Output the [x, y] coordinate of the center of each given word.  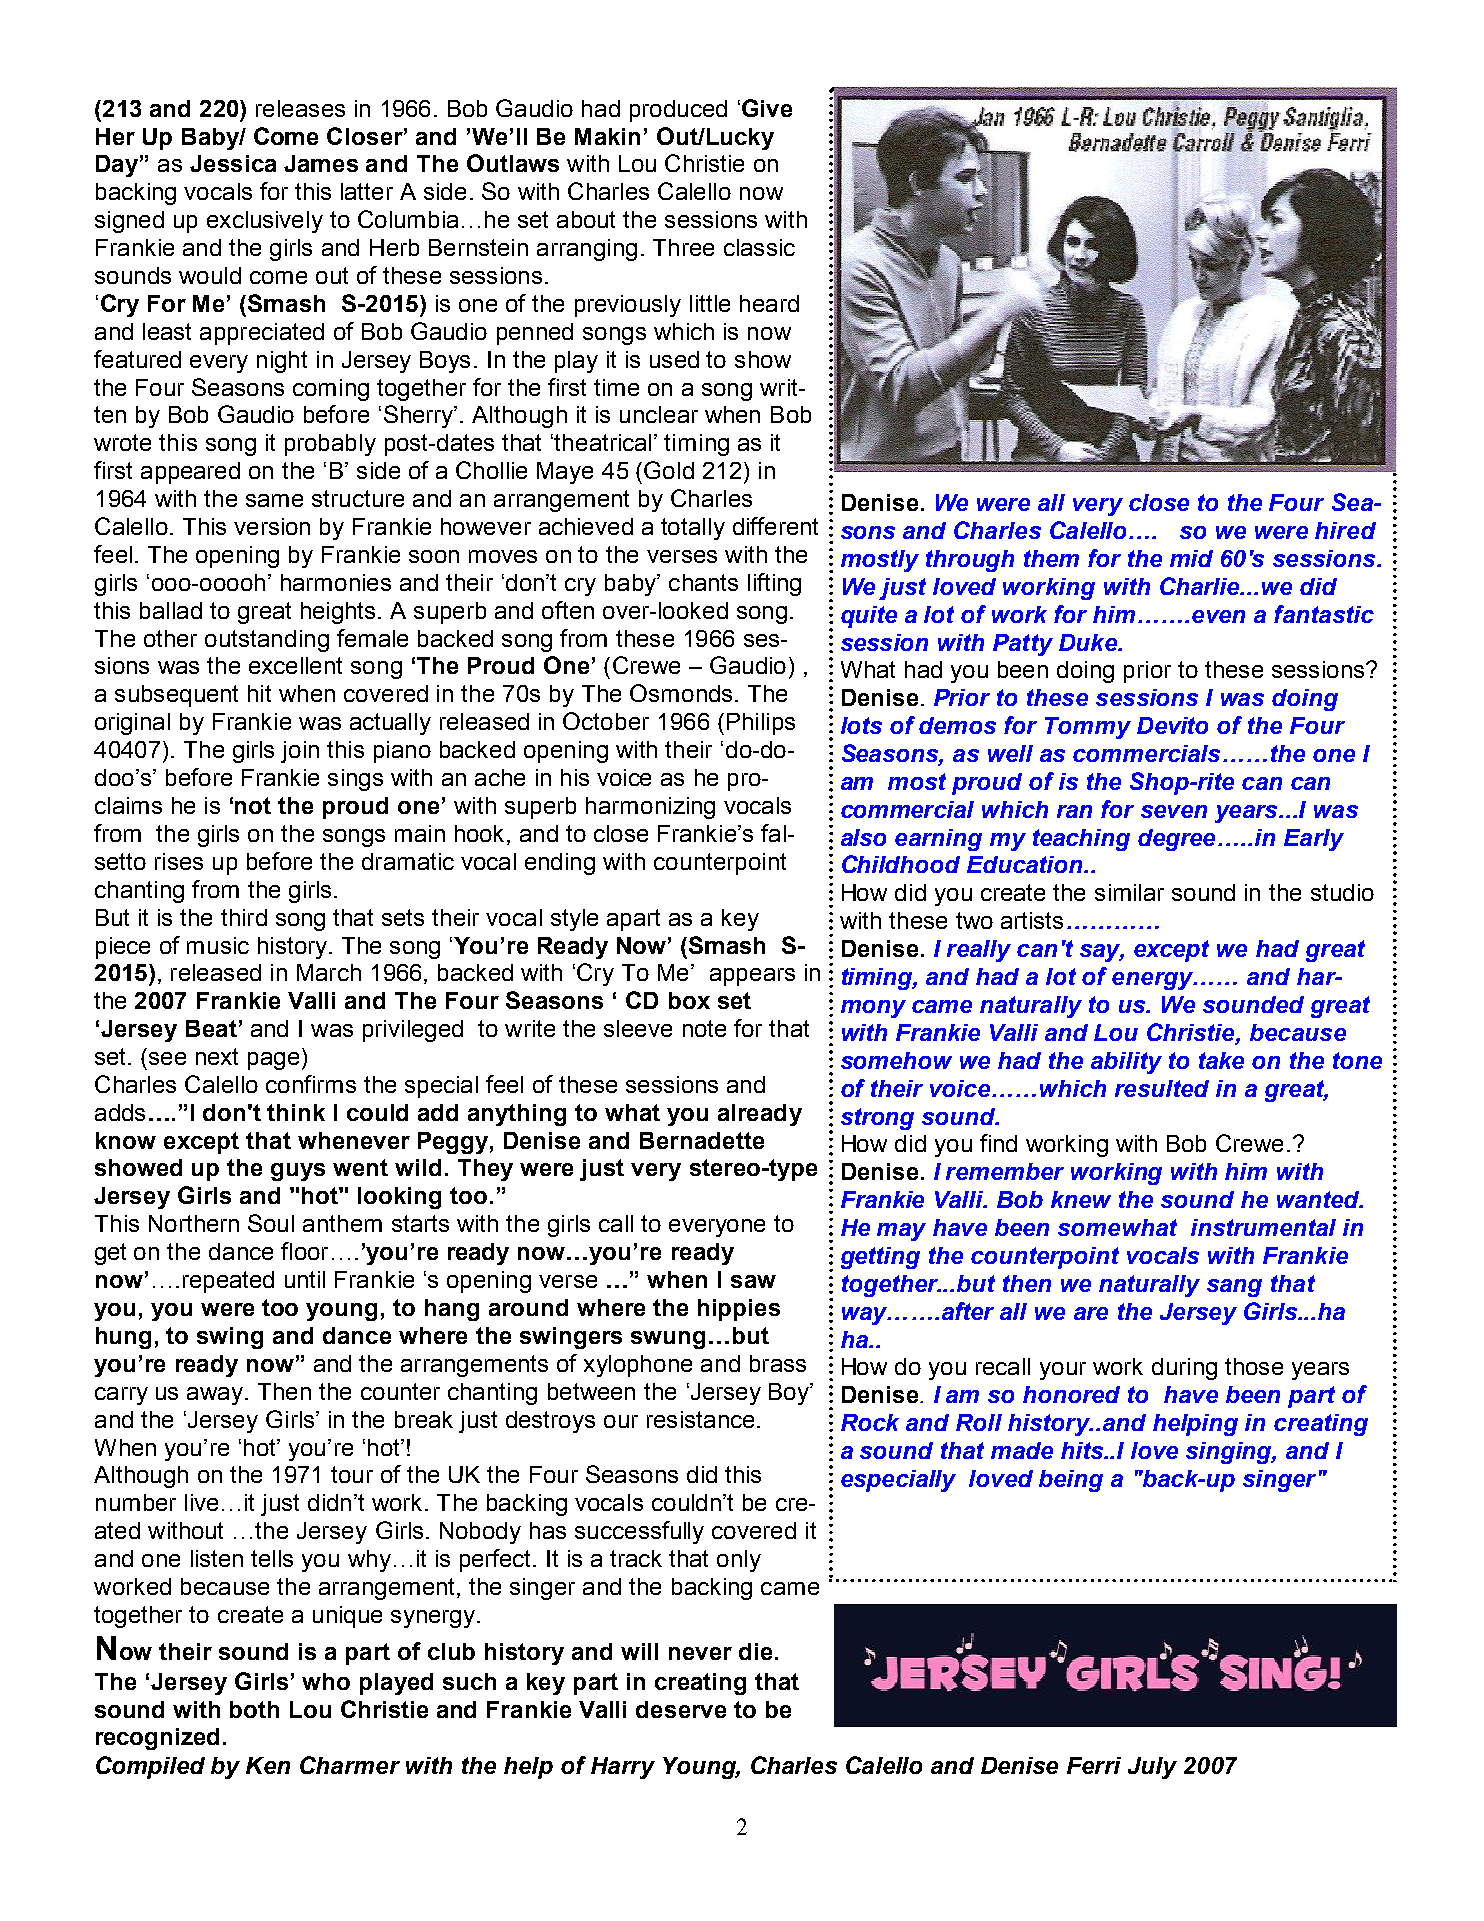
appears [752, 977]
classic [759, 247]
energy [1153, 981]
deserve [681, 1709]
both [254, 1709]
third [244, 917]
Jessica [233, 163]
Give [767, 108]
